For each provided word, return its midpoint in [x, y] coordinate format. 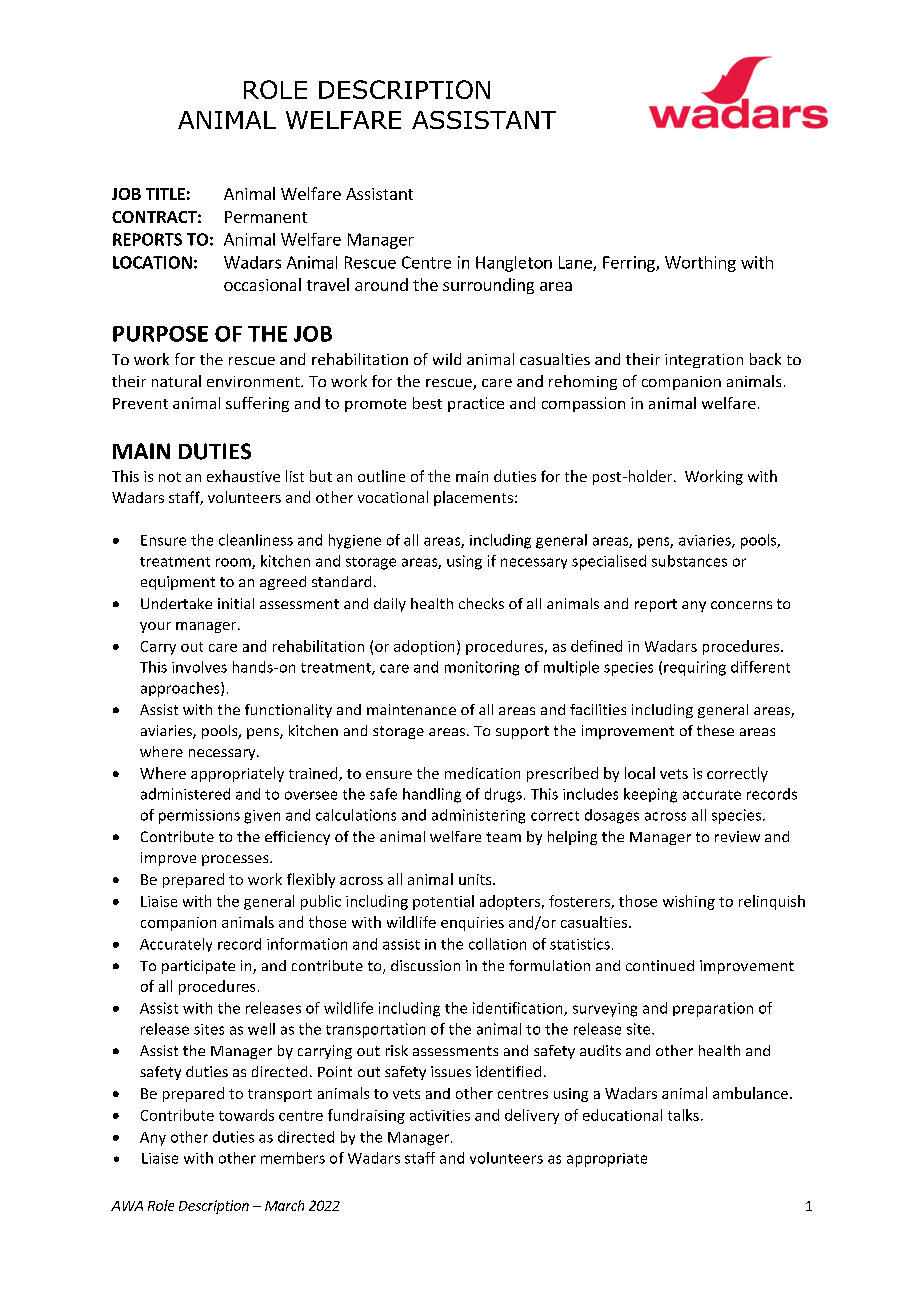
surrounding [488, 286]
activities [440, 1115]
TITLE [165, 194]
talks [683, 1115]
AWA [127, 1206]
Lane [576, 263]
